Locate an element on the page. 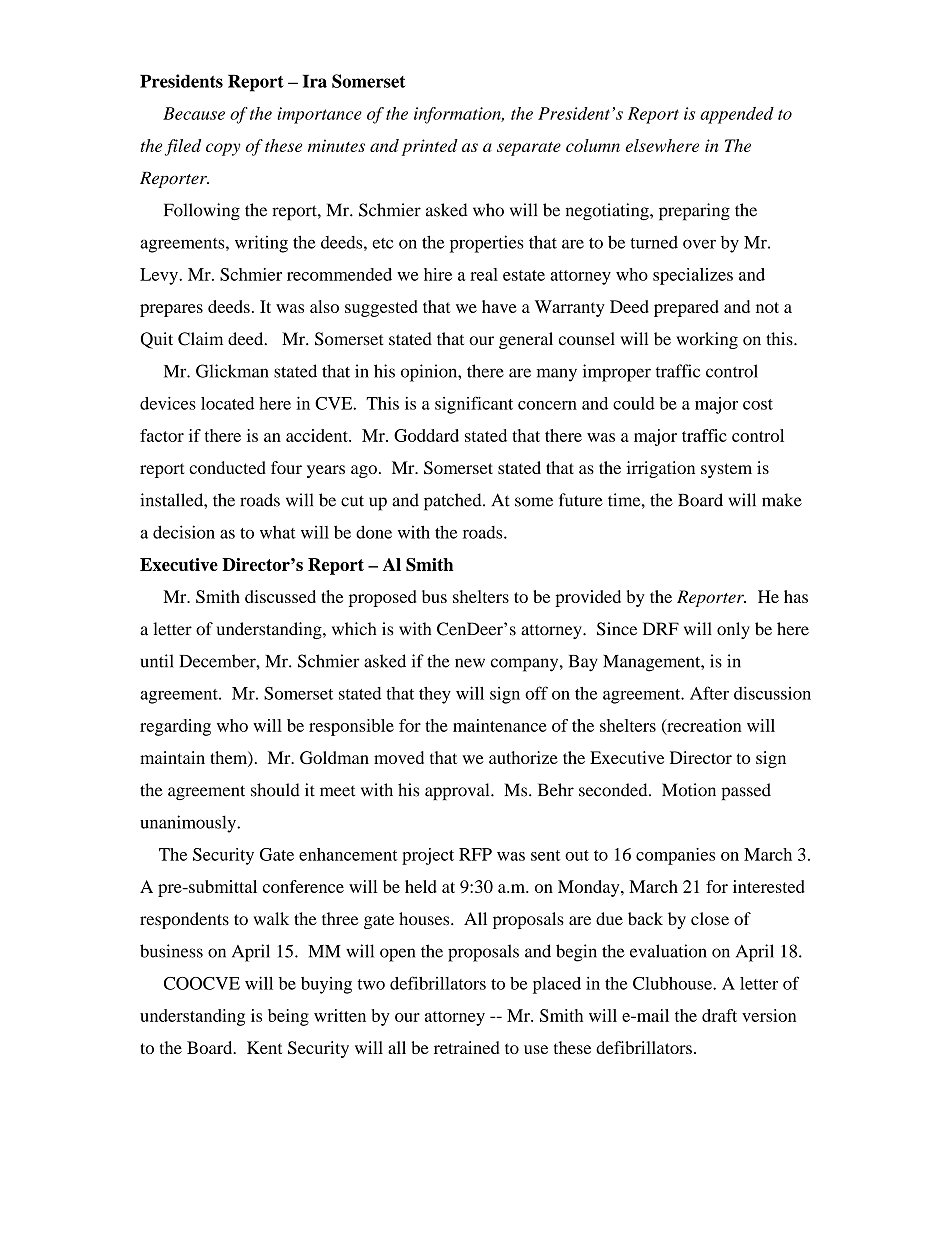  Goddard is located at coordinates (426, 435).
